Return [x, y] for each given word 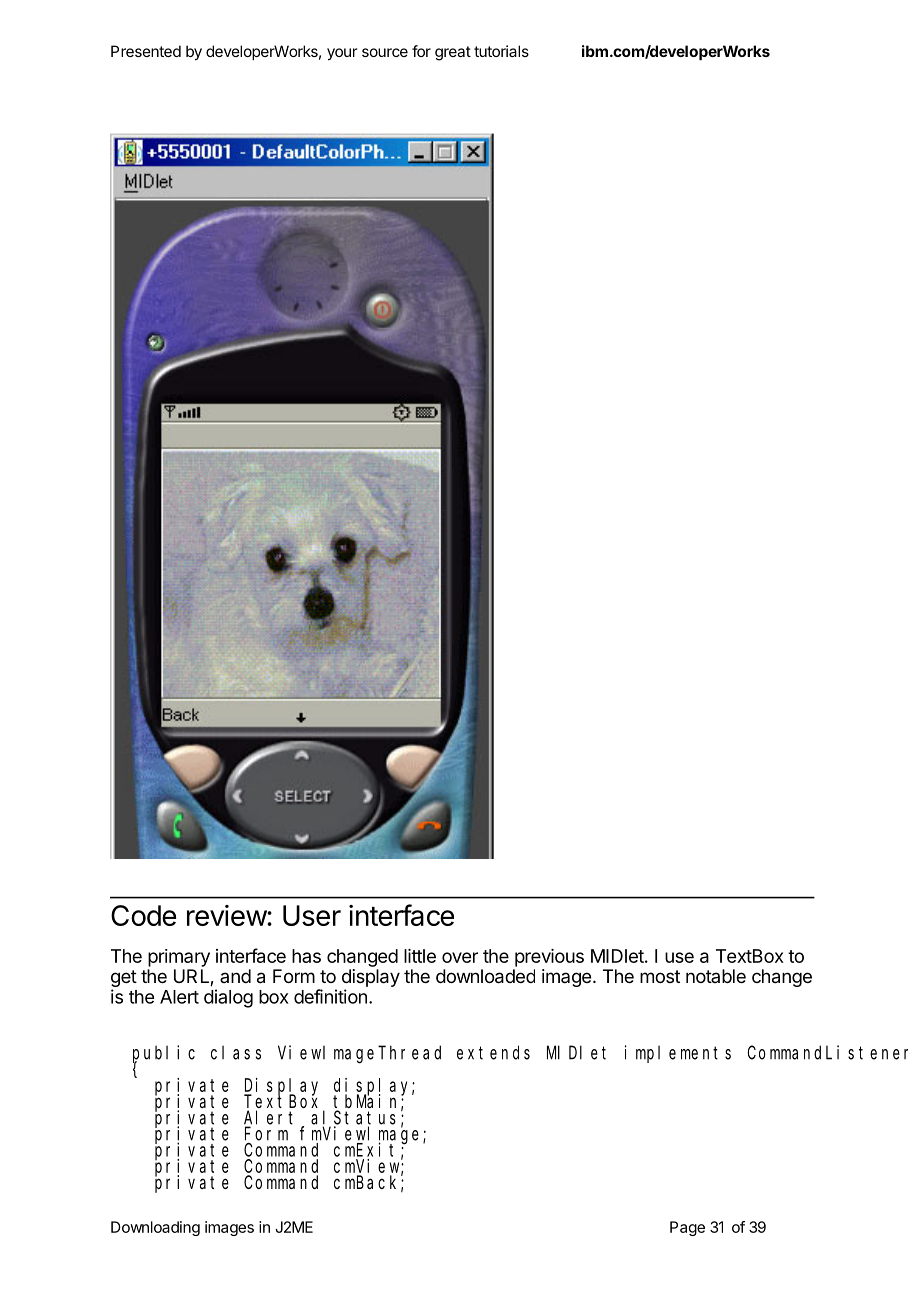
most [660, 976]
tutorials [501, 51]
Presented [146, 51]
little [420, 956]
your [342, 54]
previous [549, 958]
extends [493, 1052]
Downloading [155, 1228]
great [453, 53]
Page [687, 1228]
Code [143, 915]
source [385, 52]
